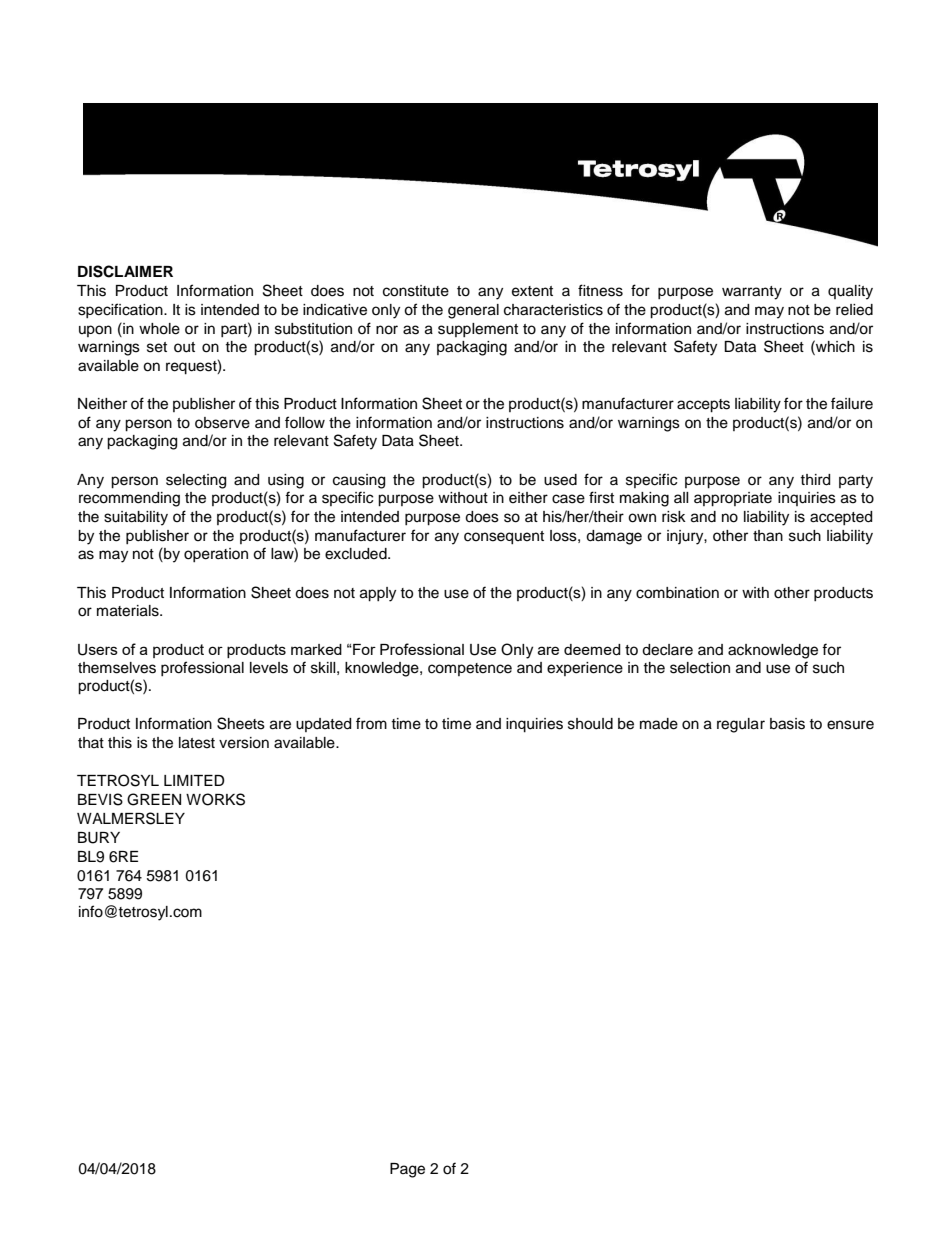 The image size is (952, 1233). What do you see at coordinates (787, 724) in the document?
I see `basis` at bounding box center [787, 724].
